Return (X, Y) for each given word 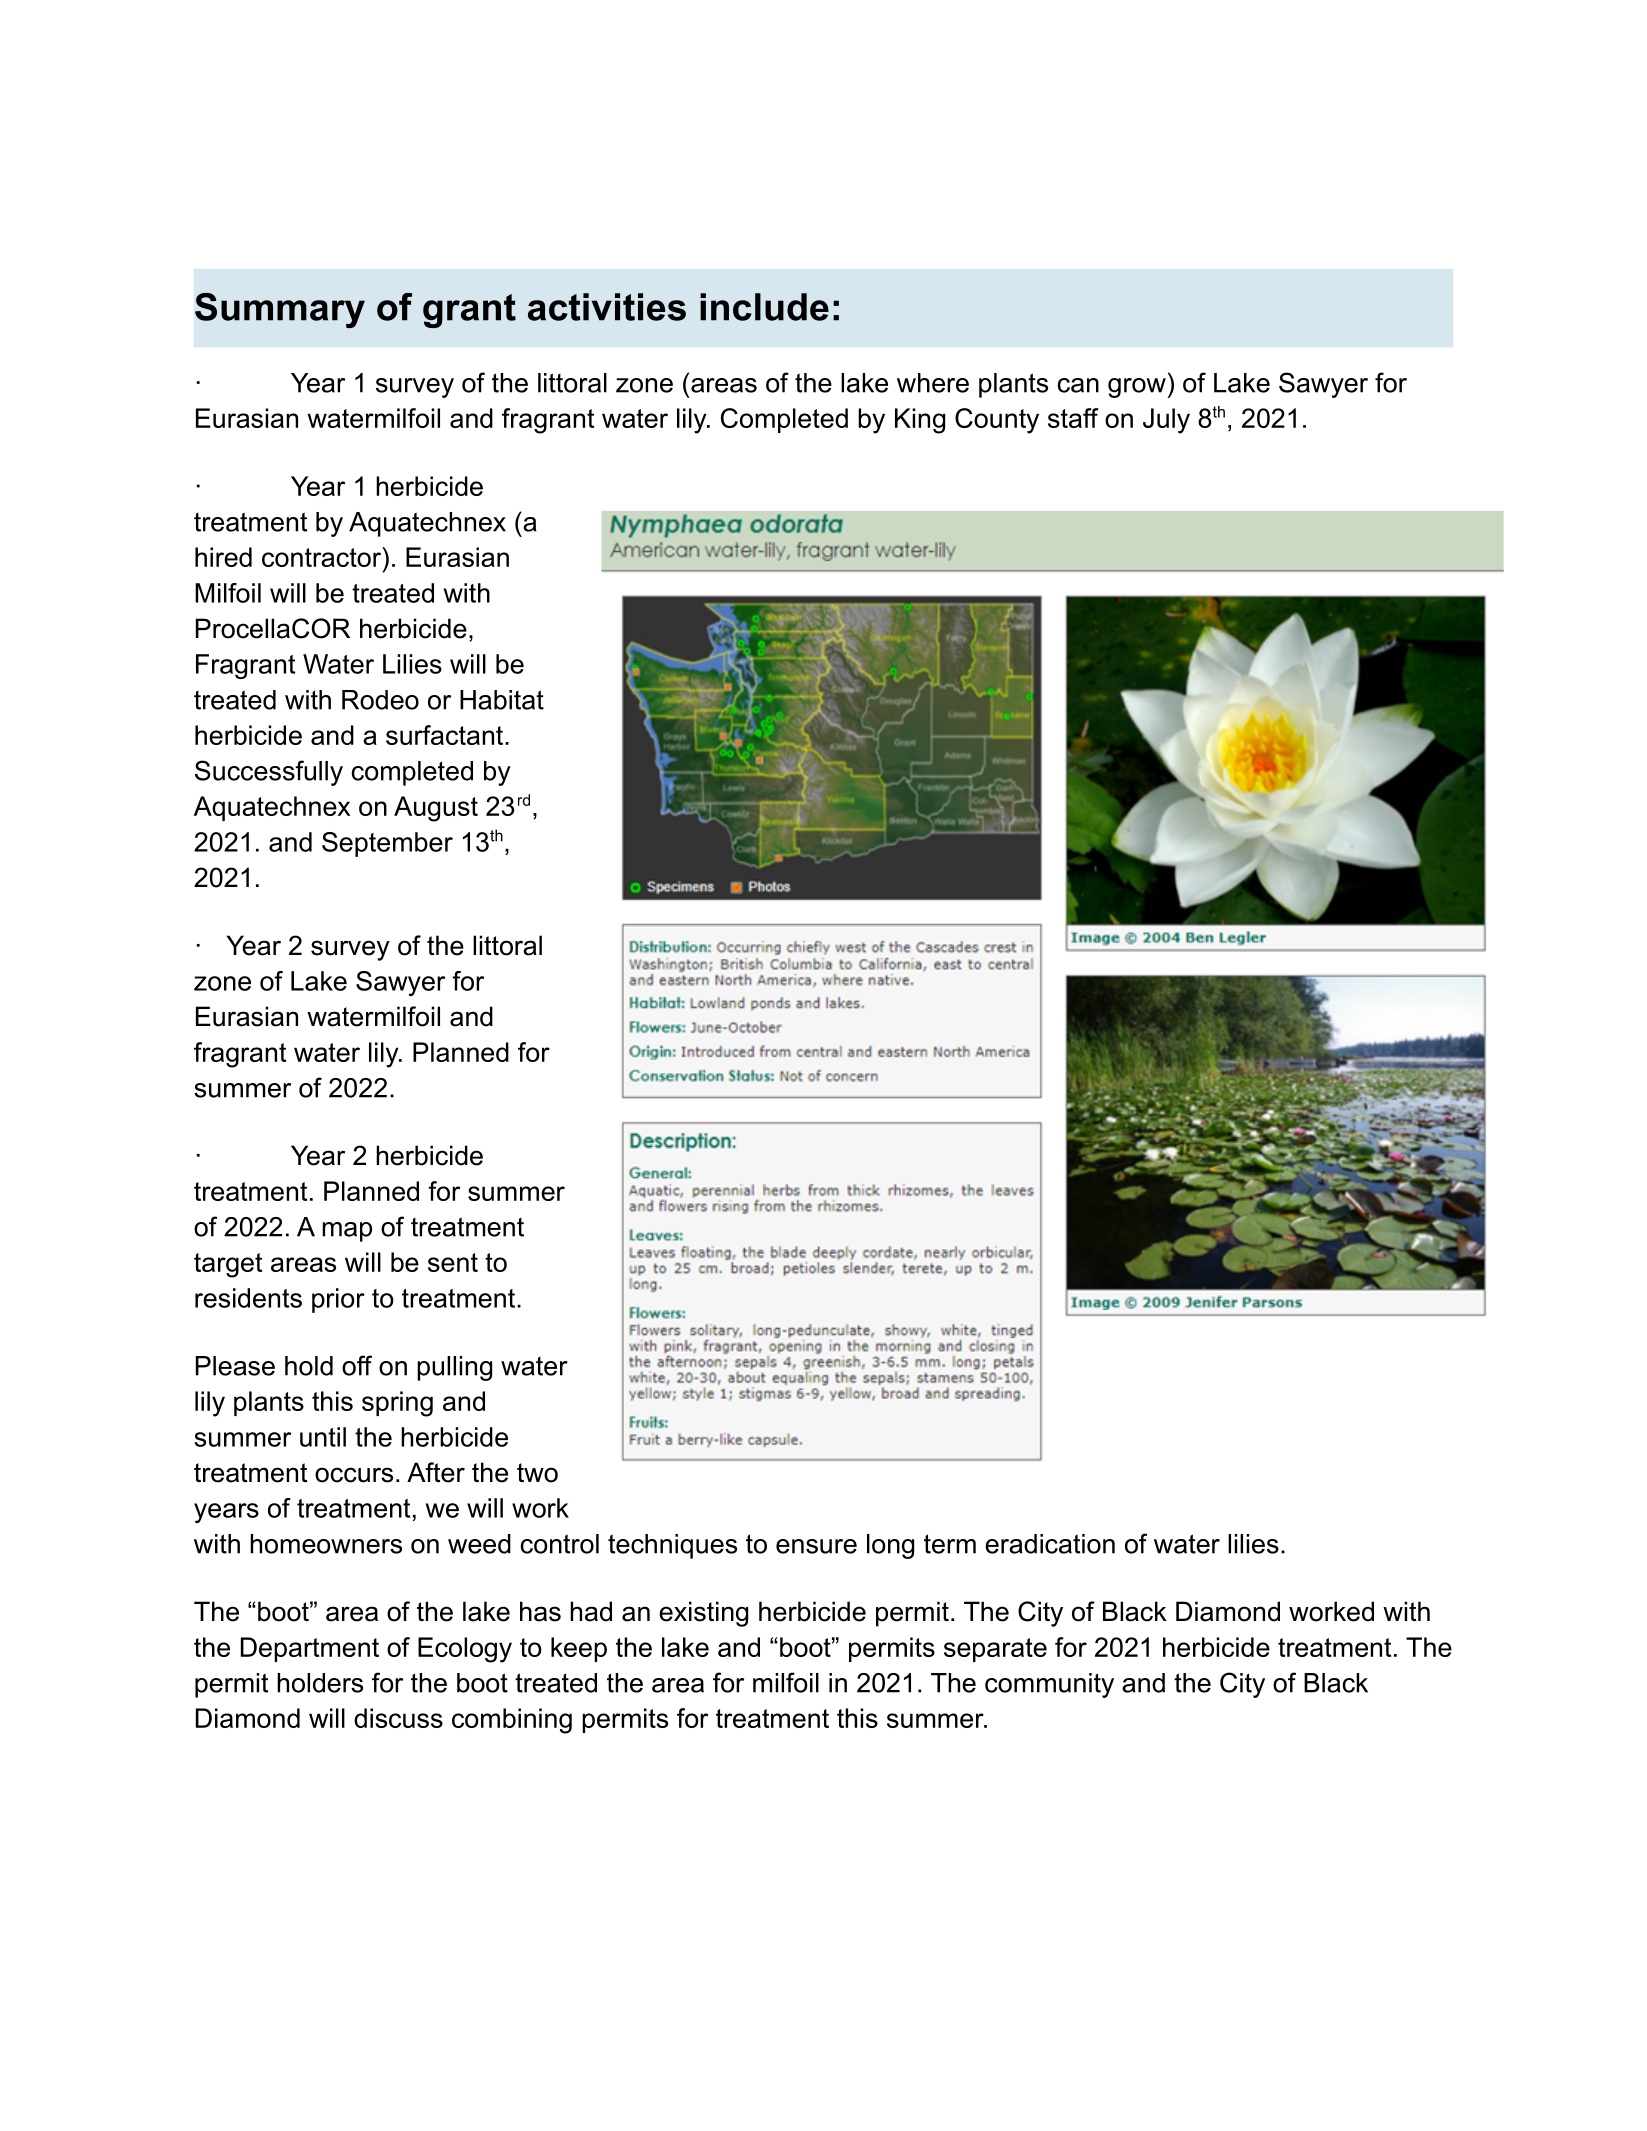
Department (310, 1649)
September (387, 844)
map (347, 1232)
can (1078, 385)
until (323, 1437)
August (436, 809)
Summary (280, 310)
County (997, 421)
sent (453, 1262)
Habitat (502, 700)
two (537, 1473)
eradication (1050, 1544)
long (890, 1546)
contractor (323, 557)
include (764, 307)
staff (1073, 418)
